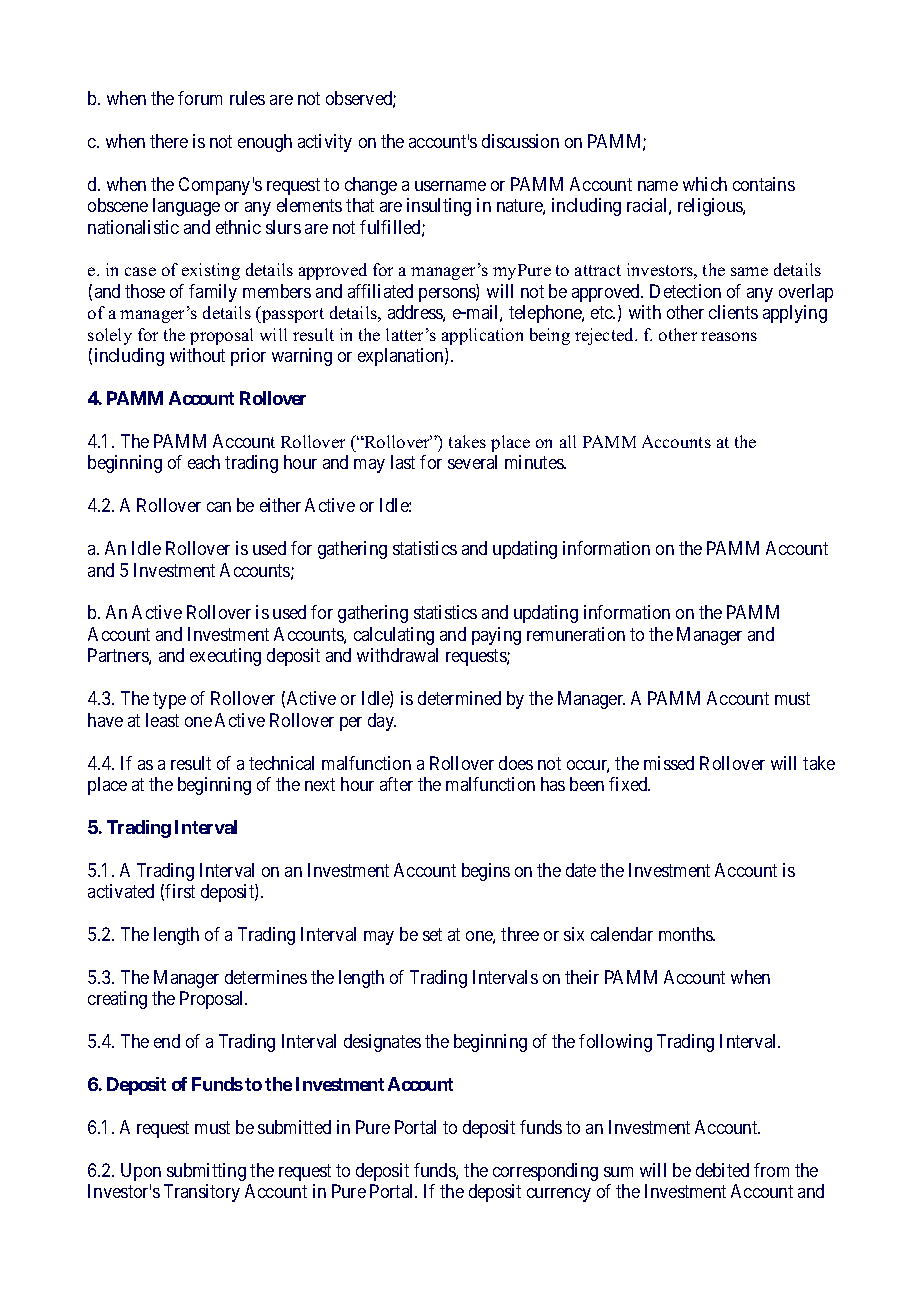  I want to click on discussion, so click(520, 141).
